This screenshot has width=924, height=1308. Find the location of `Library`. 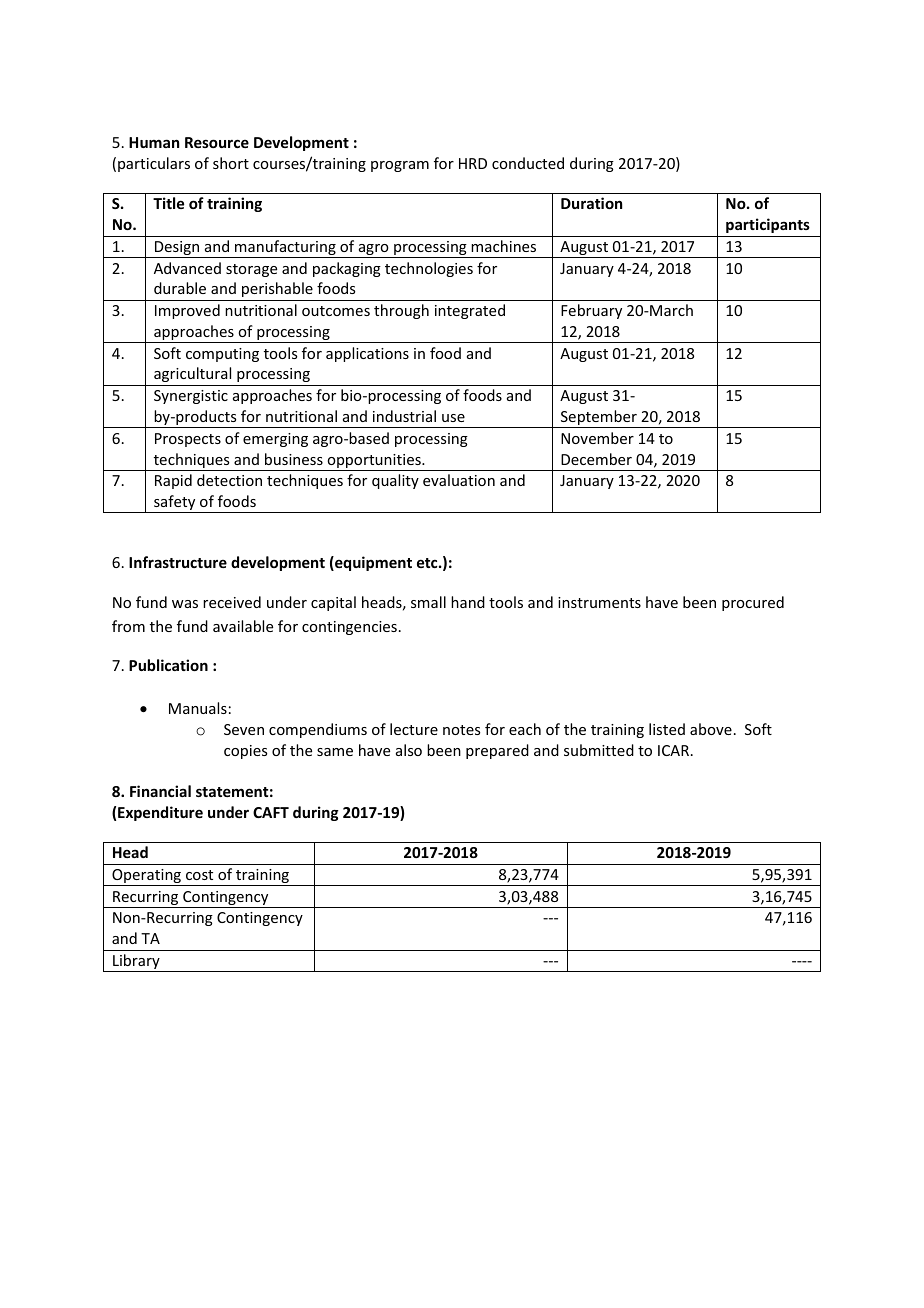

Library is located at coordinates (136, 963).
